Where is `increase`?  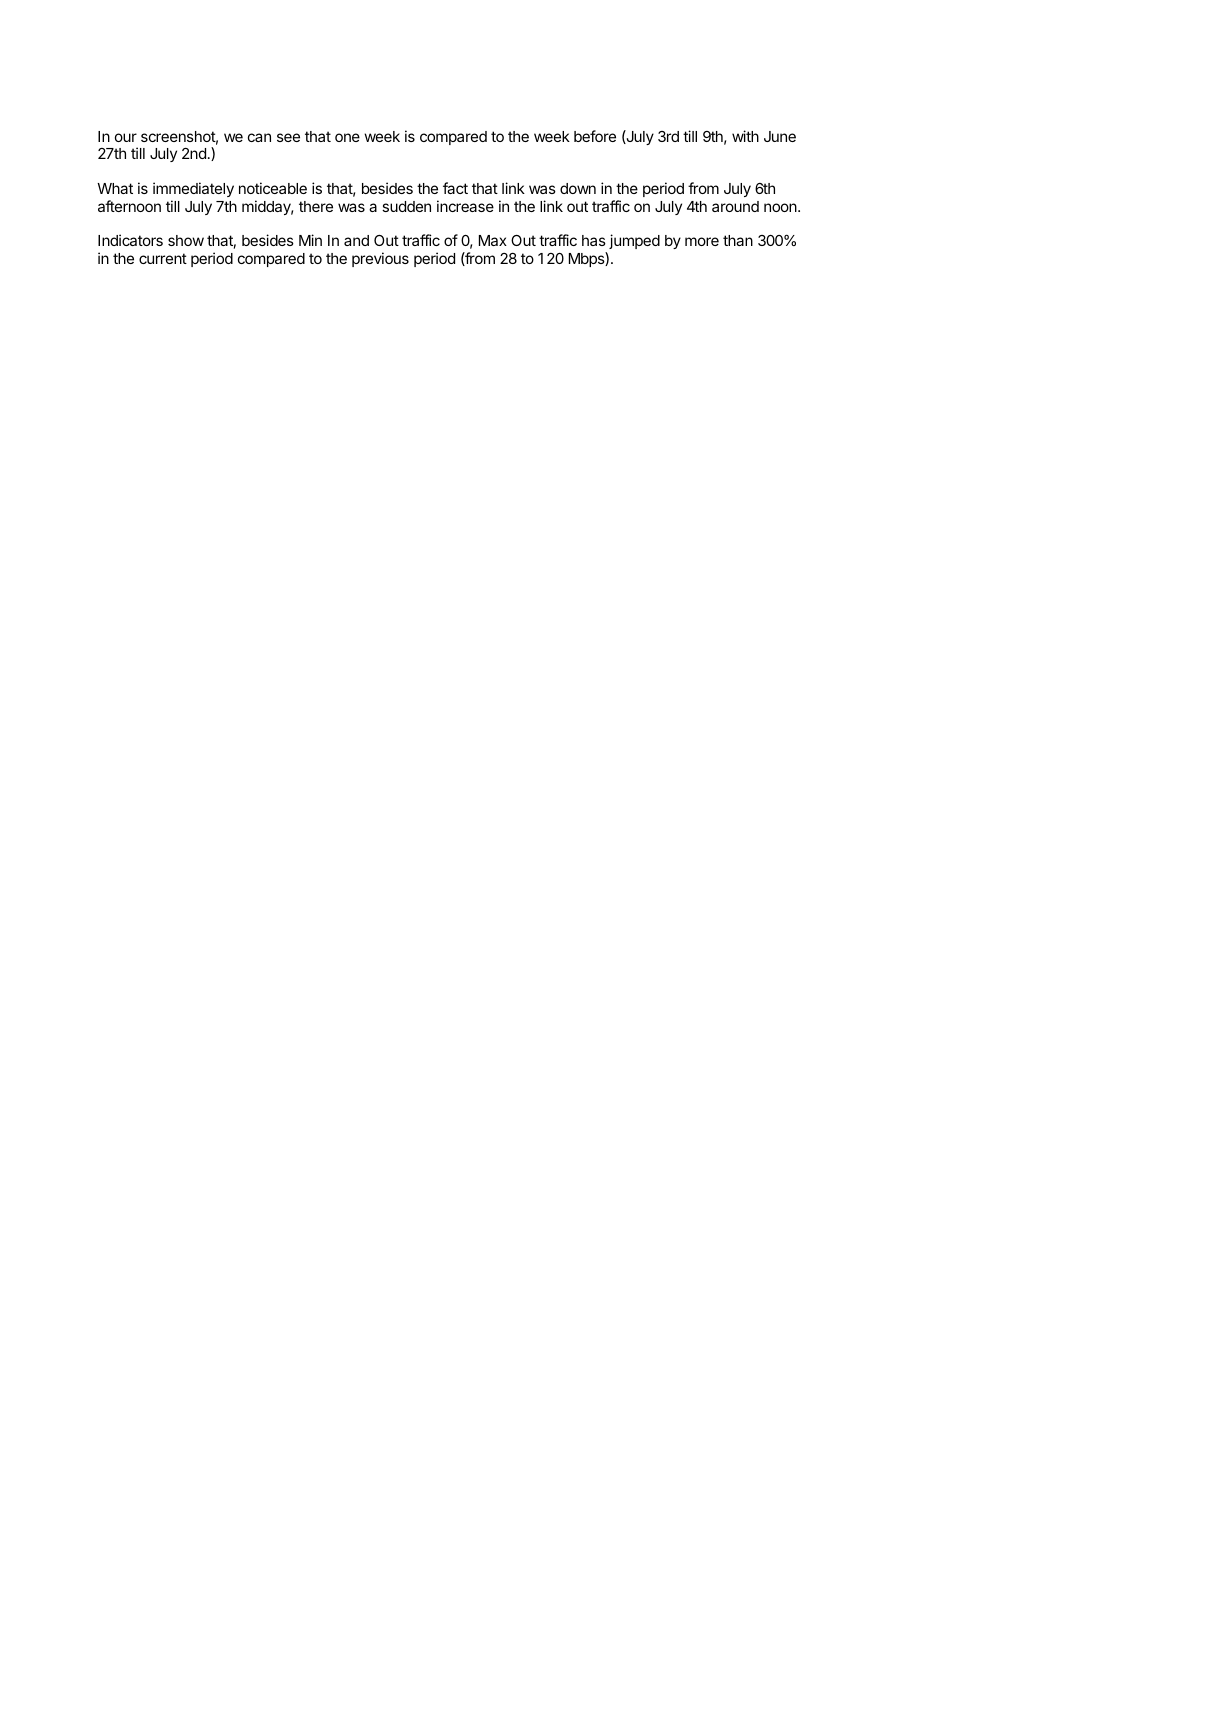 increase is located at coordinates (465, 206).
